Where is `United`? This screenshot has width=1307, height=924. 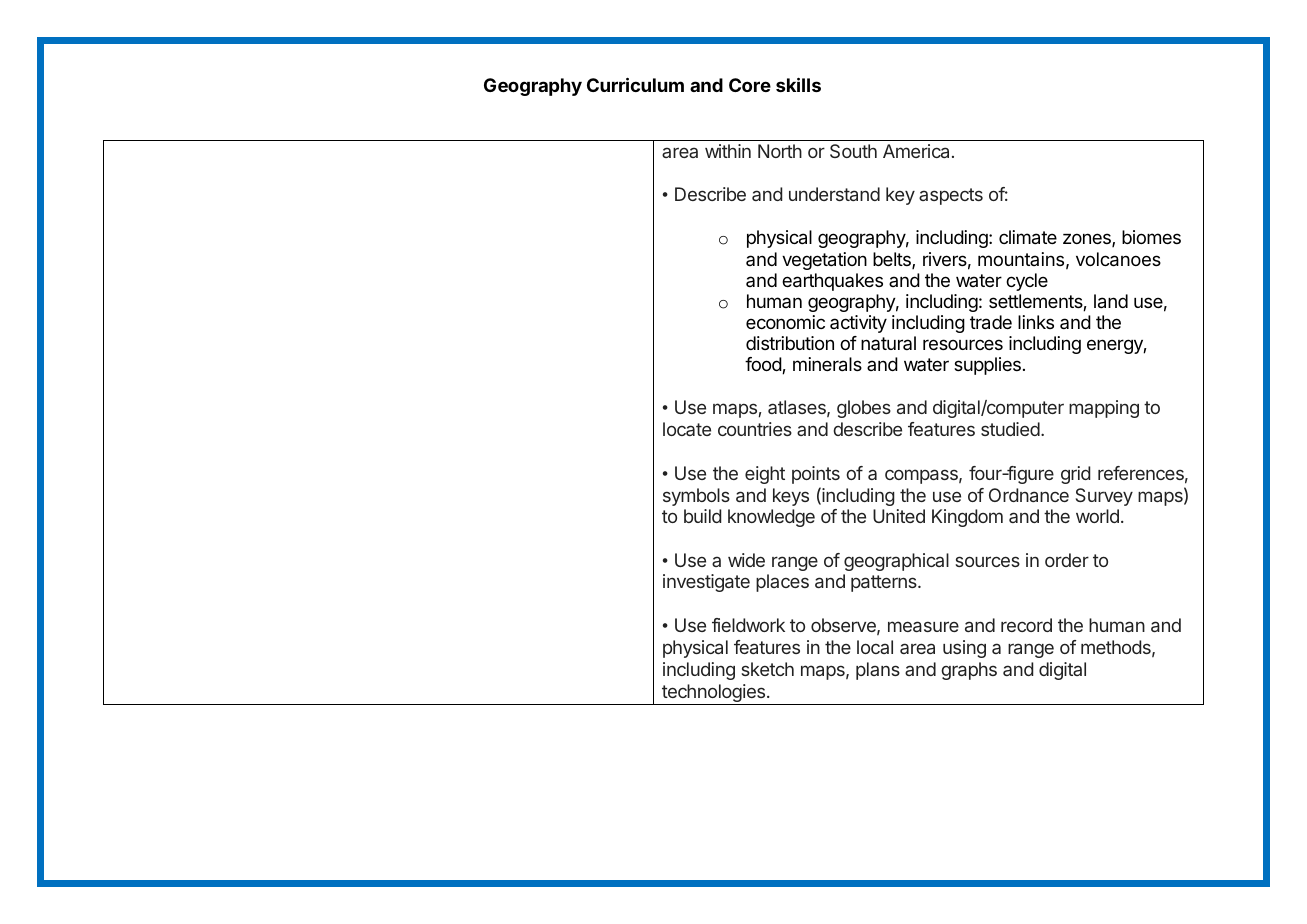
United is located at coordinates (899, 516).
